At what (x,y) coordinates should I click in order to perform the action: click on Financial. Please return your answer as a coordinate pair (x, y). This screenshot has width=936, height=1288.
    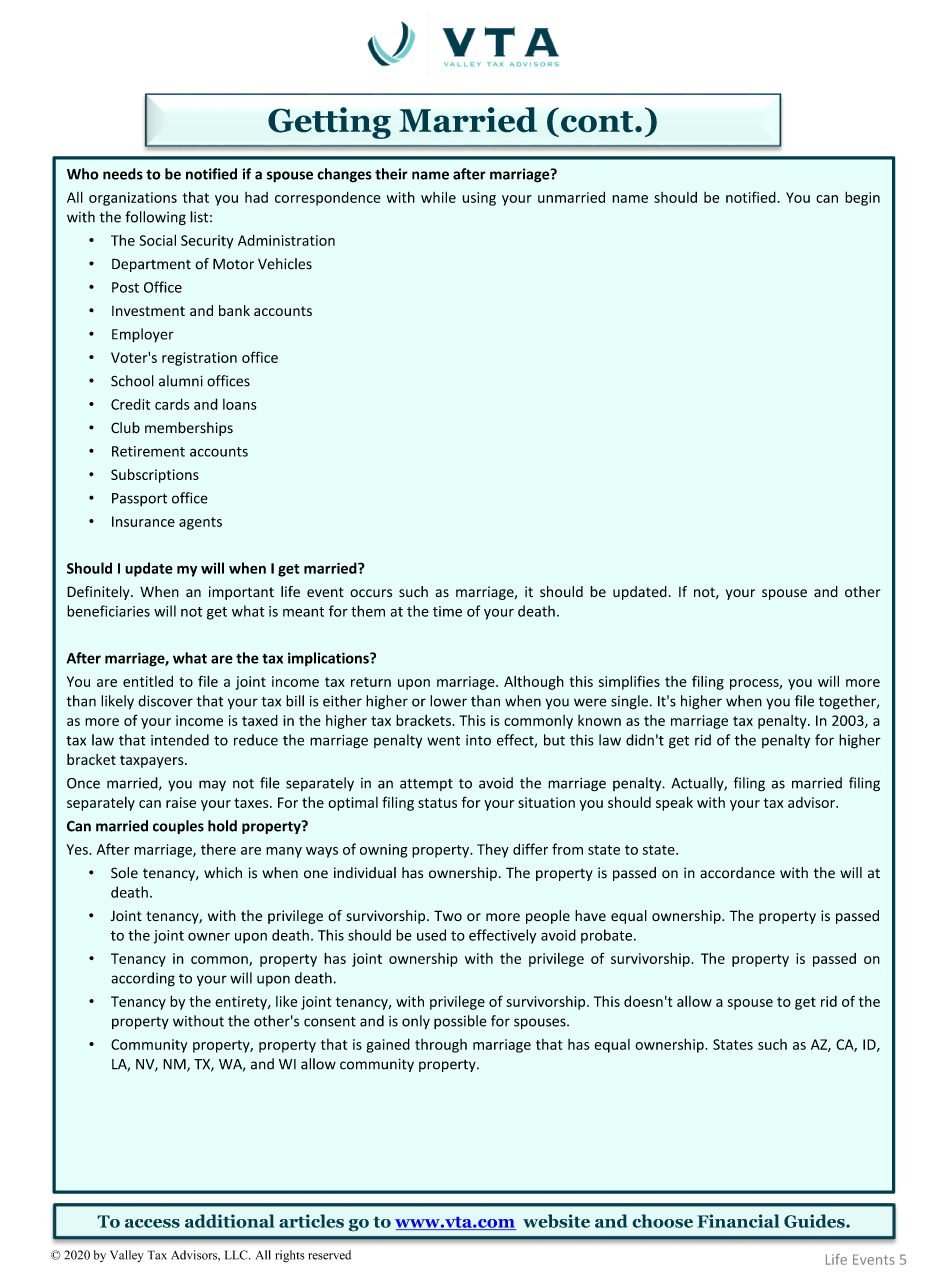
    Looking at the image, I should click on (738, 1221).
